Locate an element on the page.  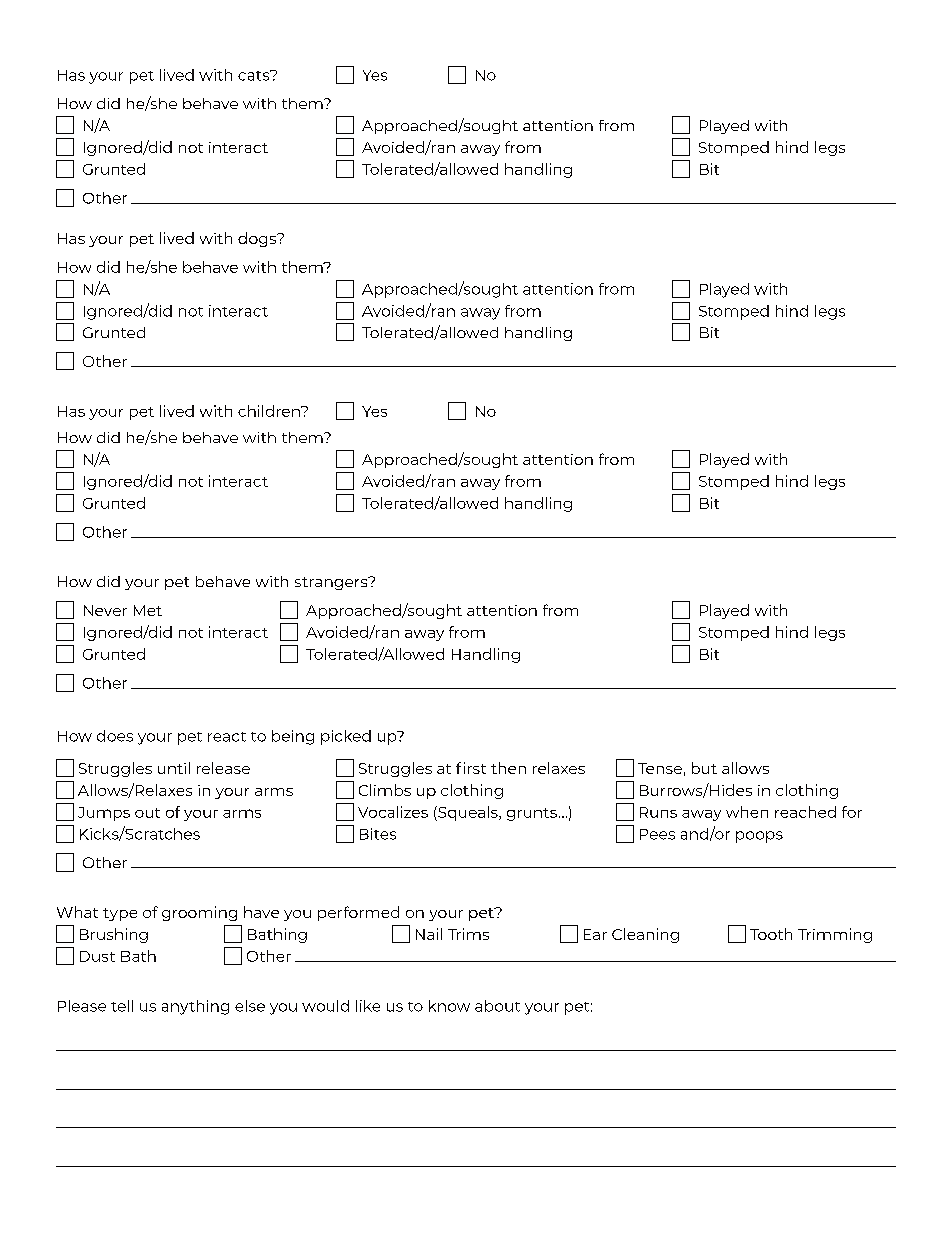
until is located at coordinates (174, 768).
